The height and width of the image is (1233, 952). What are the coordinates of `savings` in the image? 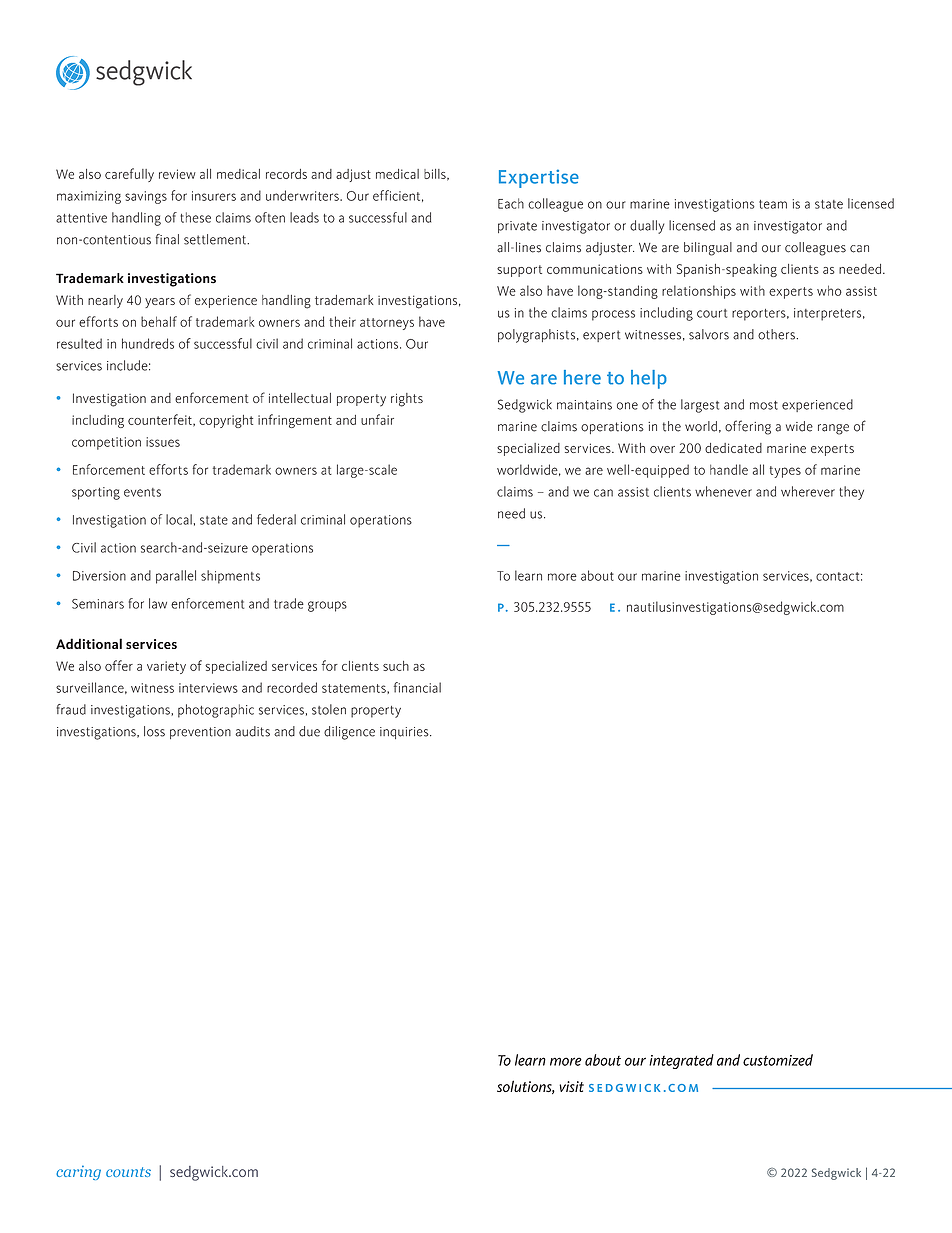 It's located at (146, 197).
